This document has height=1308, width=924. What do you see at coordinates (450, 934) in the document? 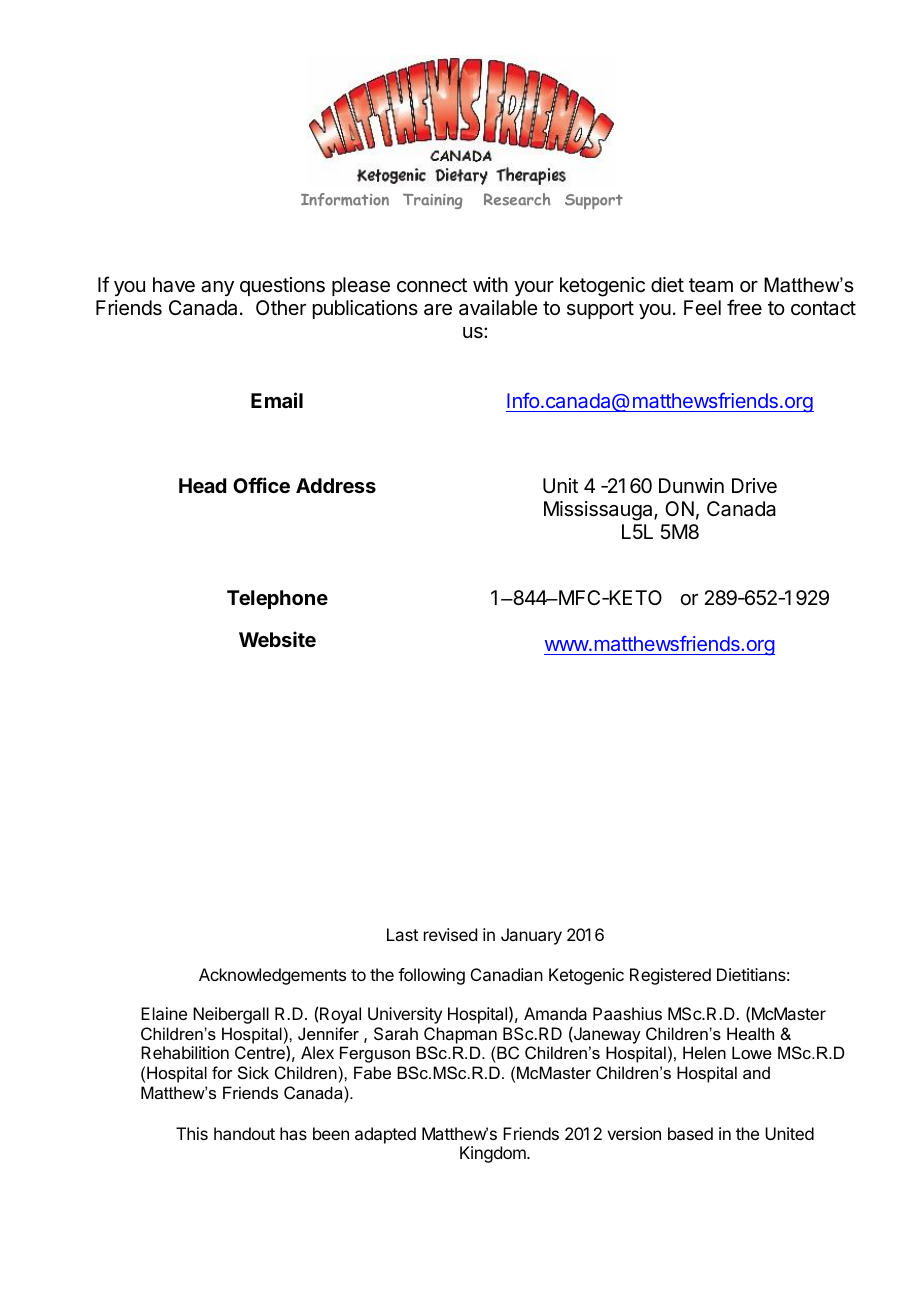
I see `revised` at bounding box center [450, 934].
